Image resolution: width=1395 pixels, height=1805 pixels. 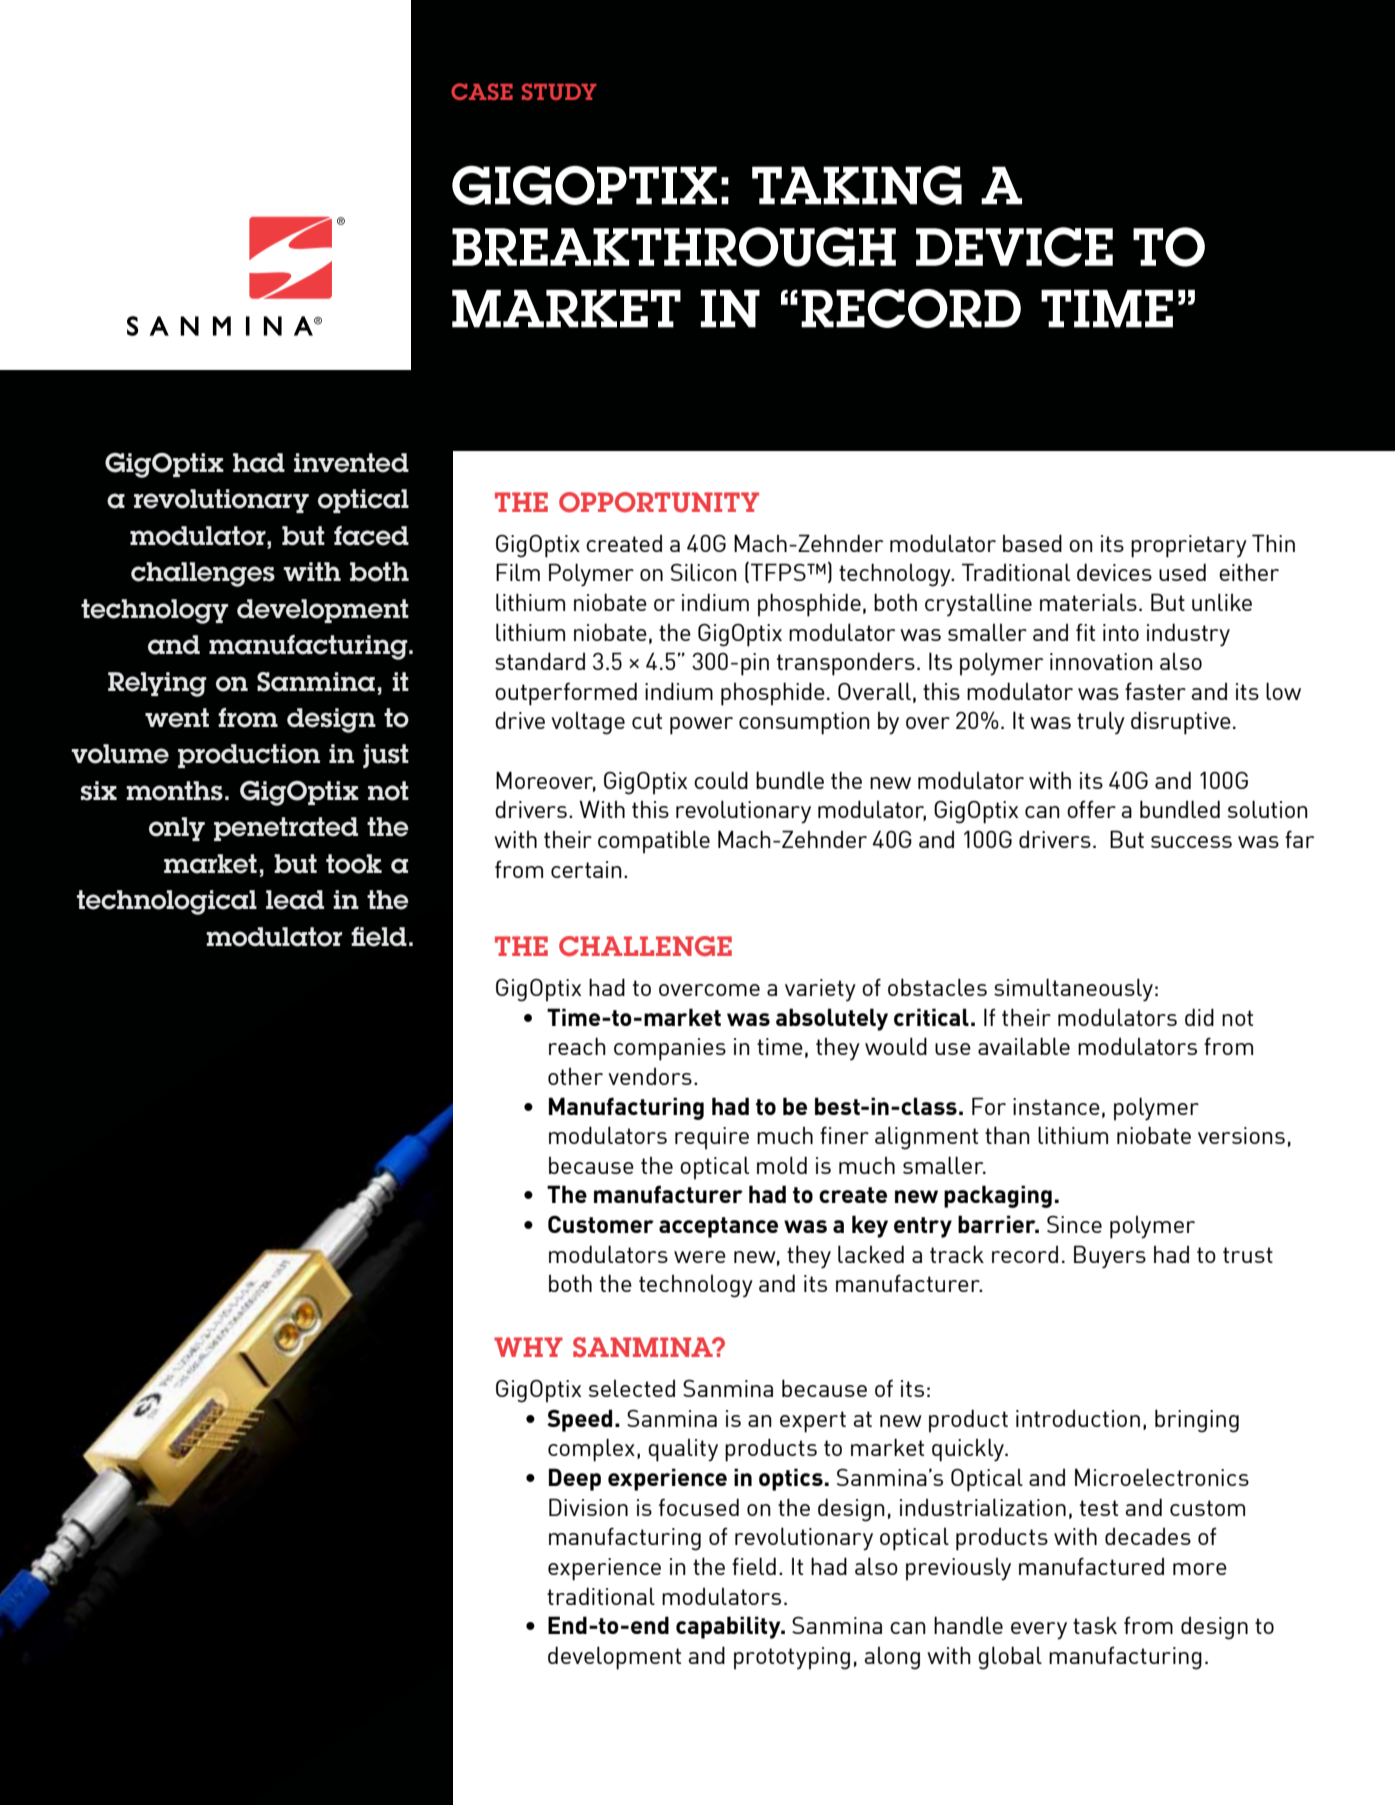 What do you see at coordinates (559, 91) in the screenshot?
I see `STUDY` at bounding box center [559, 91].
